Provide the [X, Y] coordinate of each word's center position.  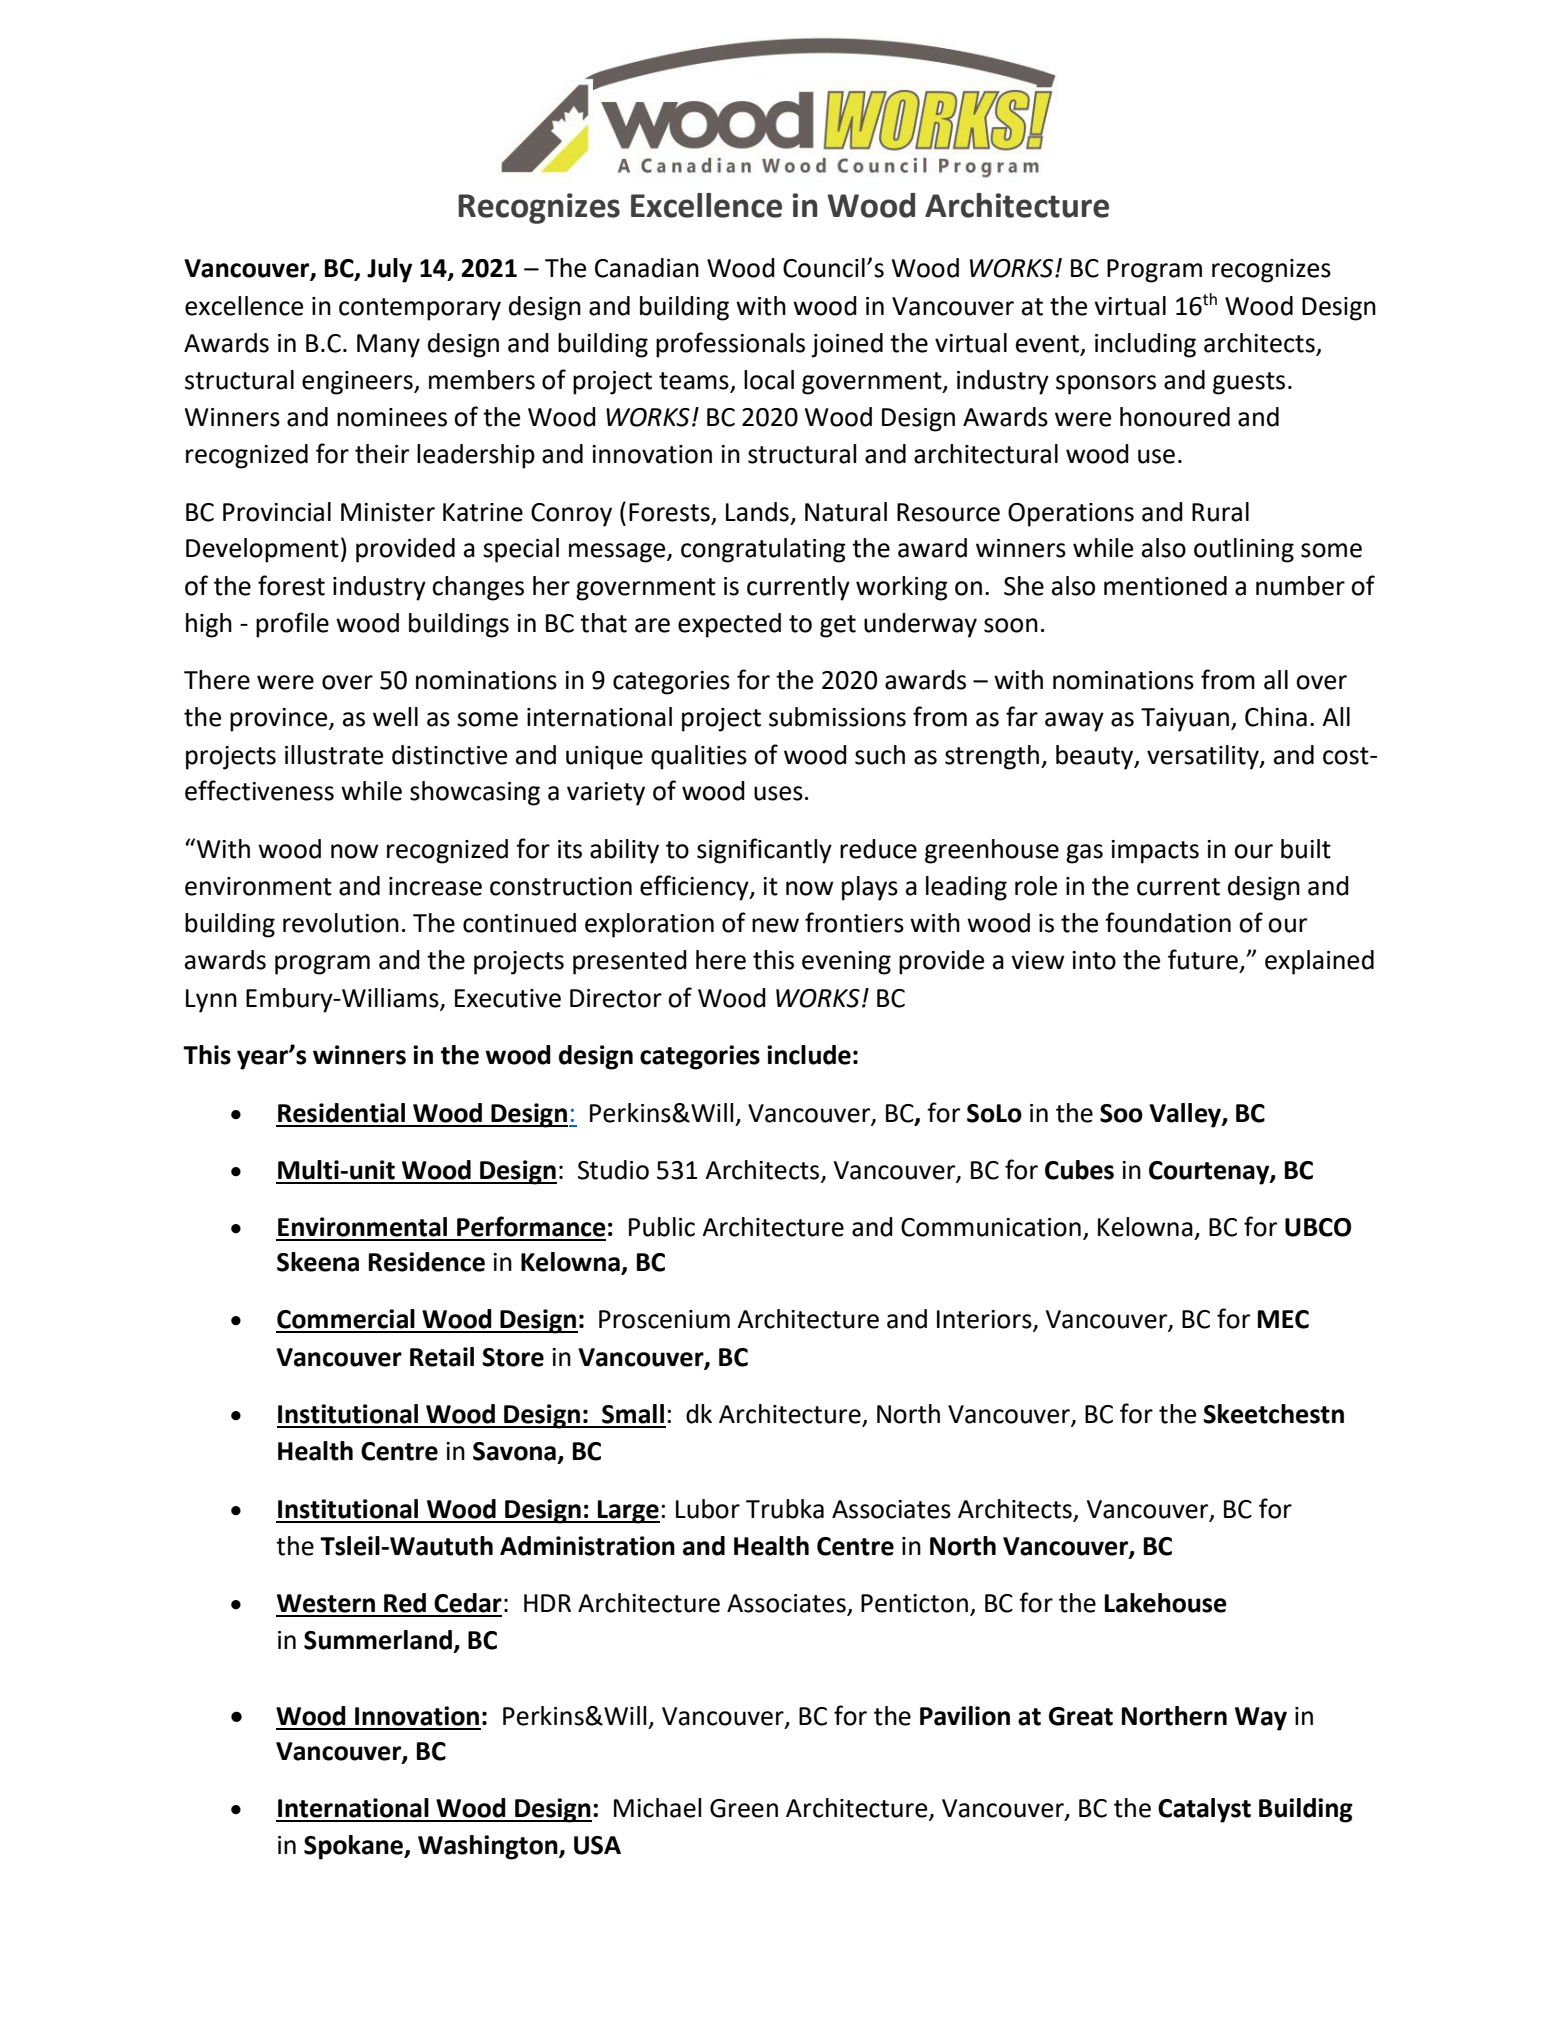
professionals [730, 345]
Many [388, 346]
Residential [341, 1113]
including [1145, 345]
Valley [1186, 1115]
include [809, 1055]
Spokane [355, 1847]
